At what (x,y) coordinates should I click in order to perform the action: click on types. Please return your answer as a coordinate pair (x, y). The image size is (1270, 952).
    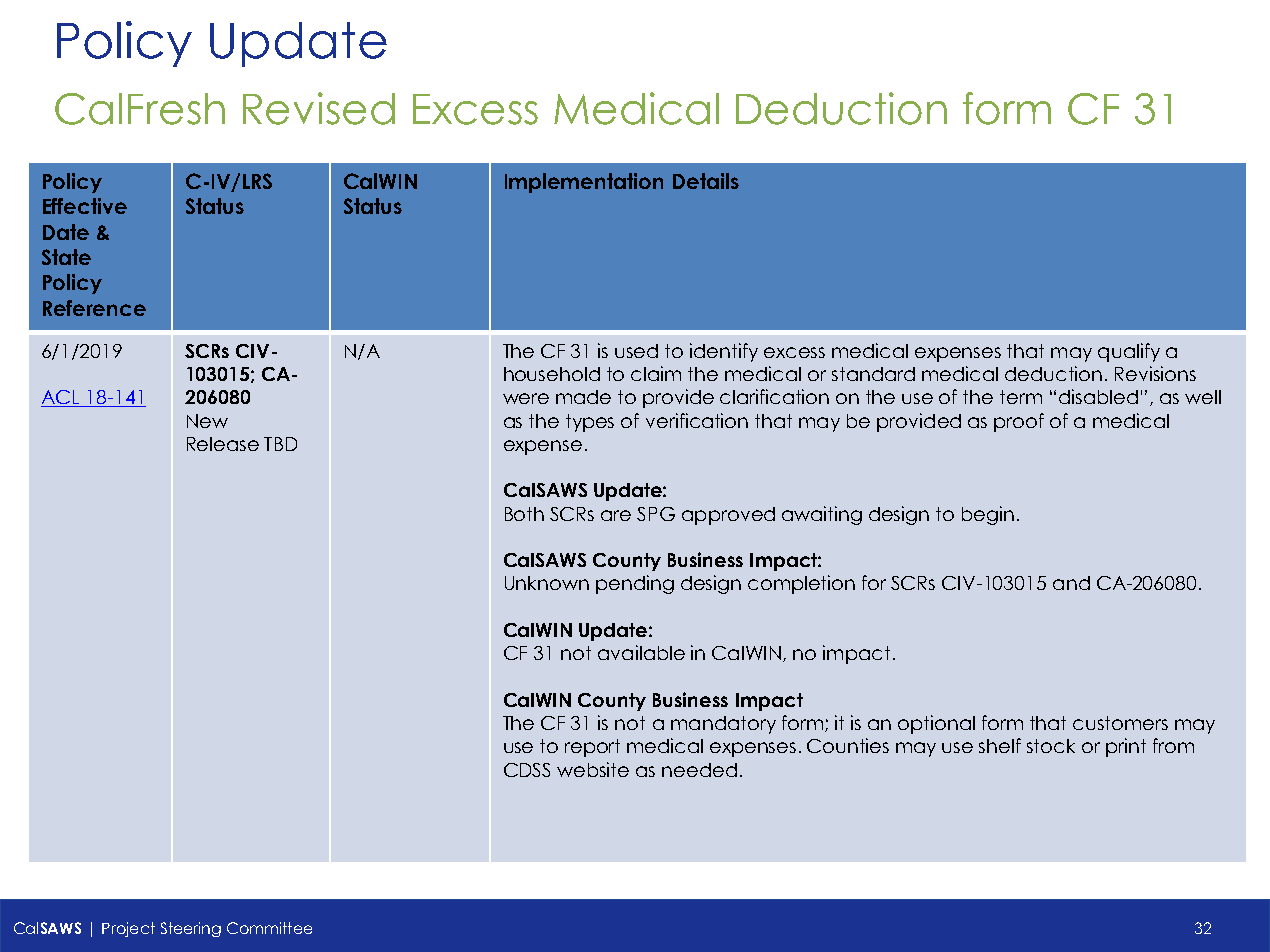
    Looking at the image, I should click on (590, 423).
